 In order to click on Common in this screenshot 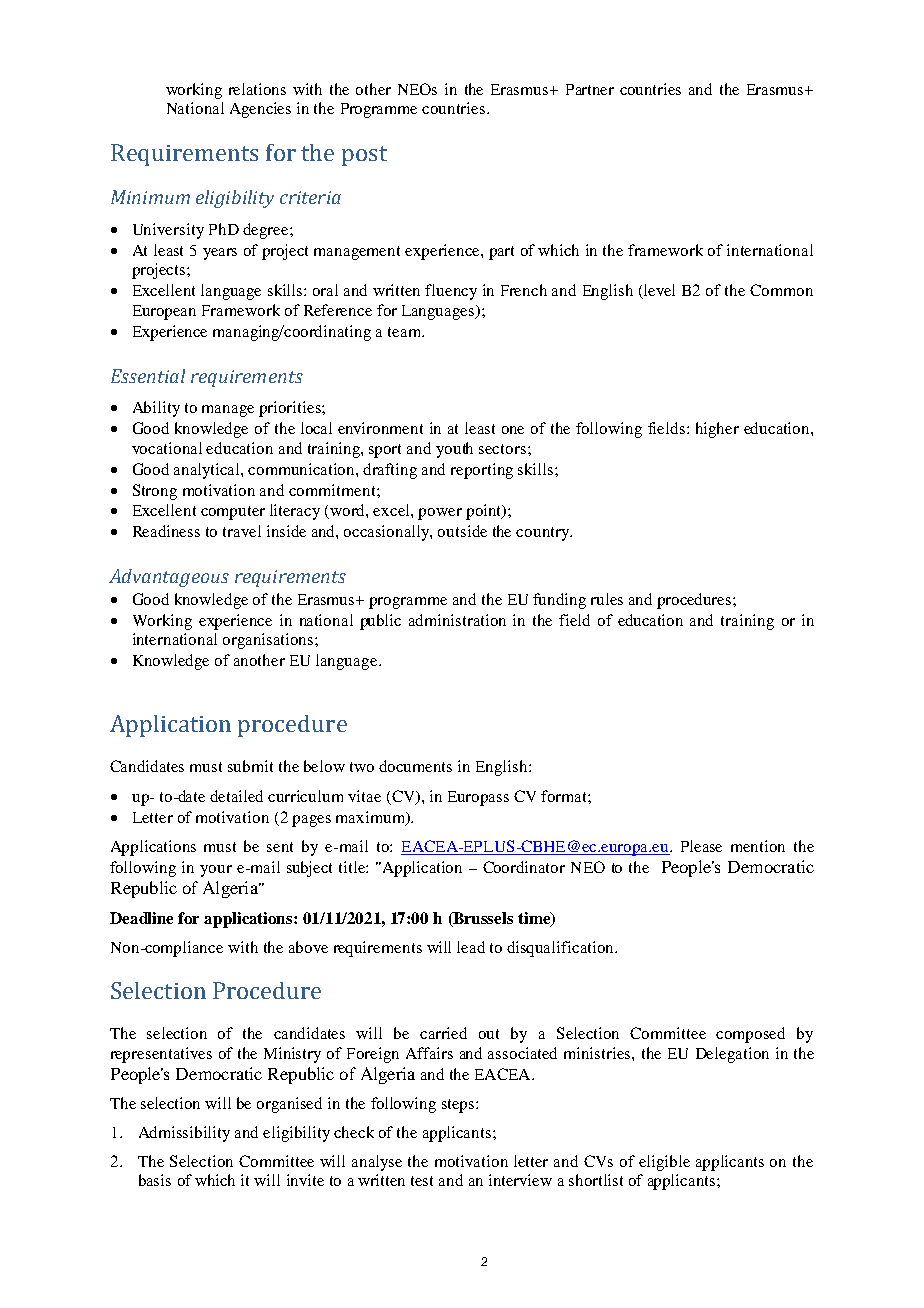, I will do `click(781, 290)`.
